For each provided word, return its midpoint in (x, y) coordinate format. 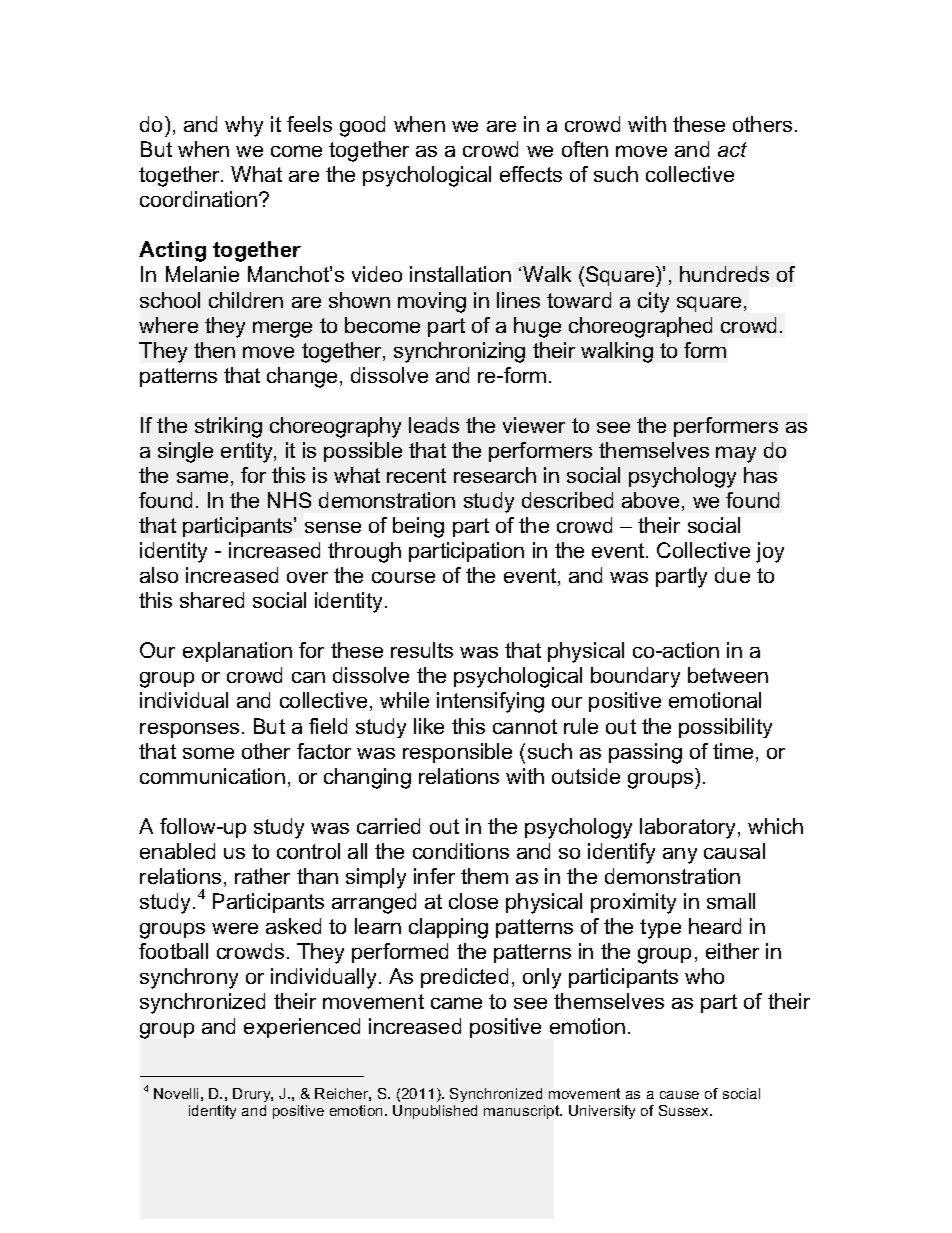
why (244, 126)
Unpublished (435, 1112)
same (202, 477)
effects (531, 174)
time (733, 751)
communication (212, 776)
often (585, 149)
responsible (457, 753)
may (736, 454)
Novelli (176, 1093)
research (495, 475)
